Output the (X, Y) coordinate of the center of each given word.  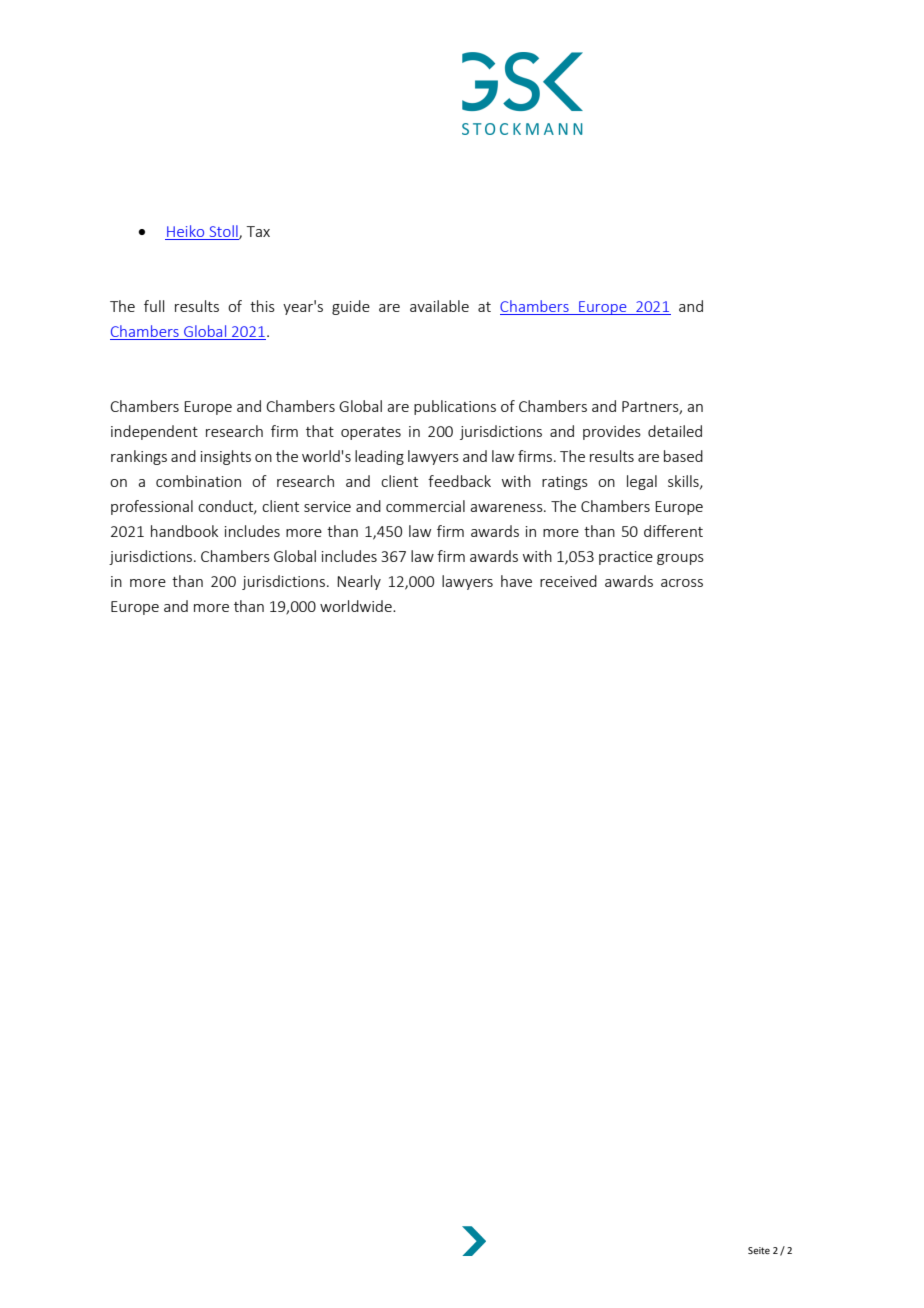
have (516, 581)
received (568, 581)
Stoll (225, 232)
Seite (759, 1250)
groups (680, 559)
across (682, 583)
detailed (675, 431)
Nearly (359, 582)
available (439, 306)
